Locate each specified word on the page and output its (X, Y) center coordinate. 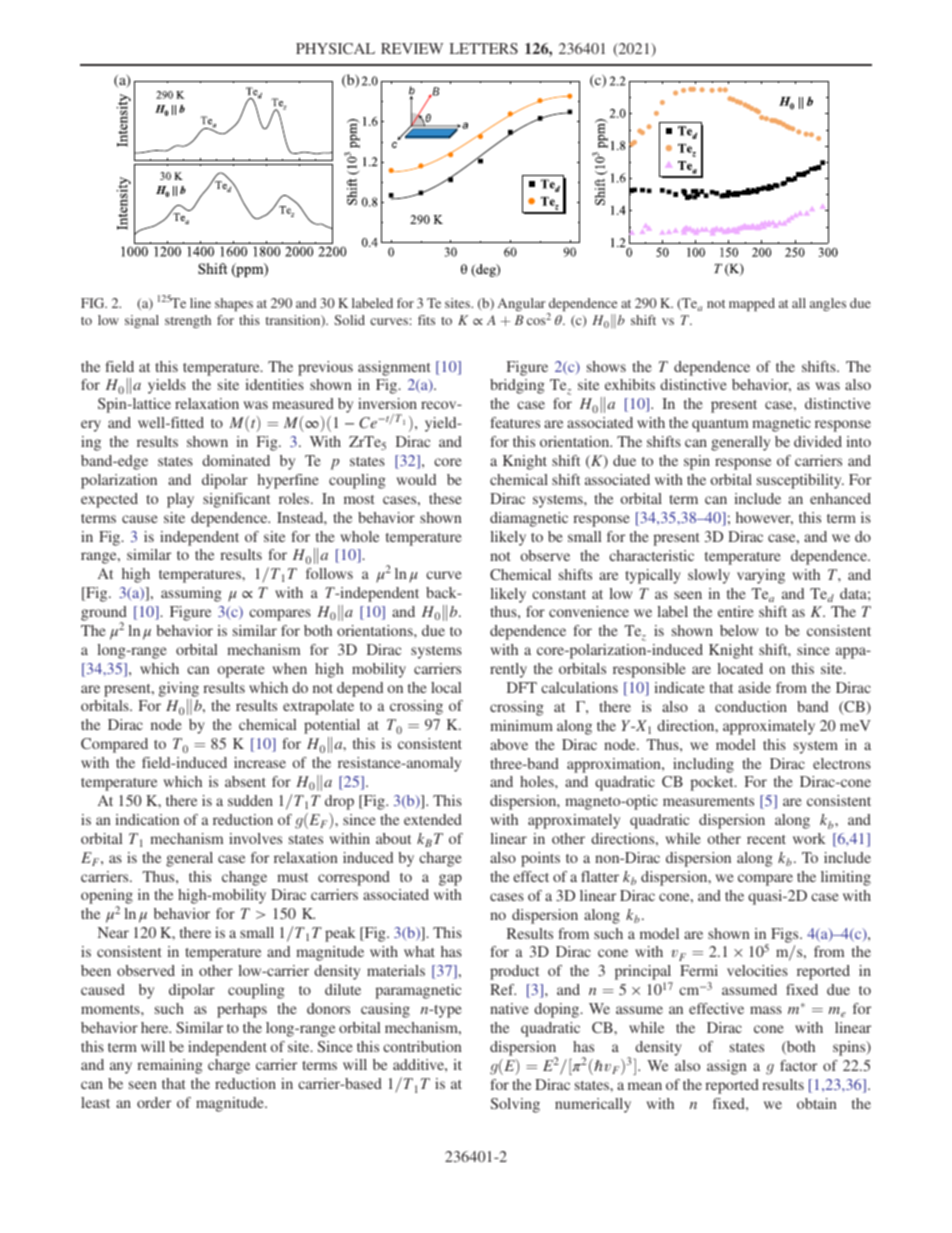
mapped (752, 304)
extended (433, 819)
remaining (170, 1066)
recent (766, 839)
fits (426, 320)
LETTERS (483, 48)
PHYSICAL (335, 48)
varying (761, 576)
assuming (191, 594)
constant (559, 594)
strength (188, 321)
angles (828, 304)
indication (147, 819)
